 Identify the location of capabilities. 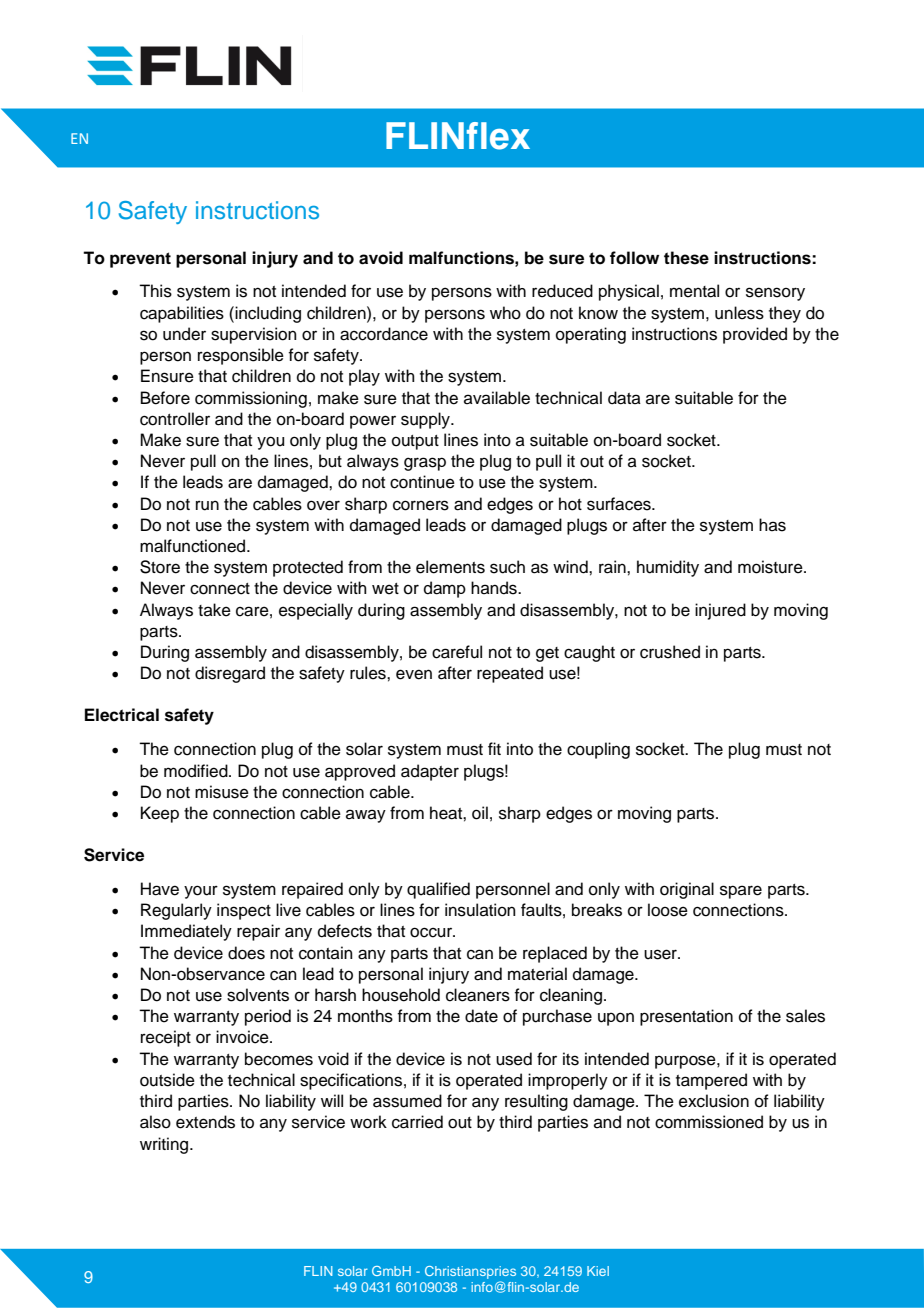
(182, 314).
